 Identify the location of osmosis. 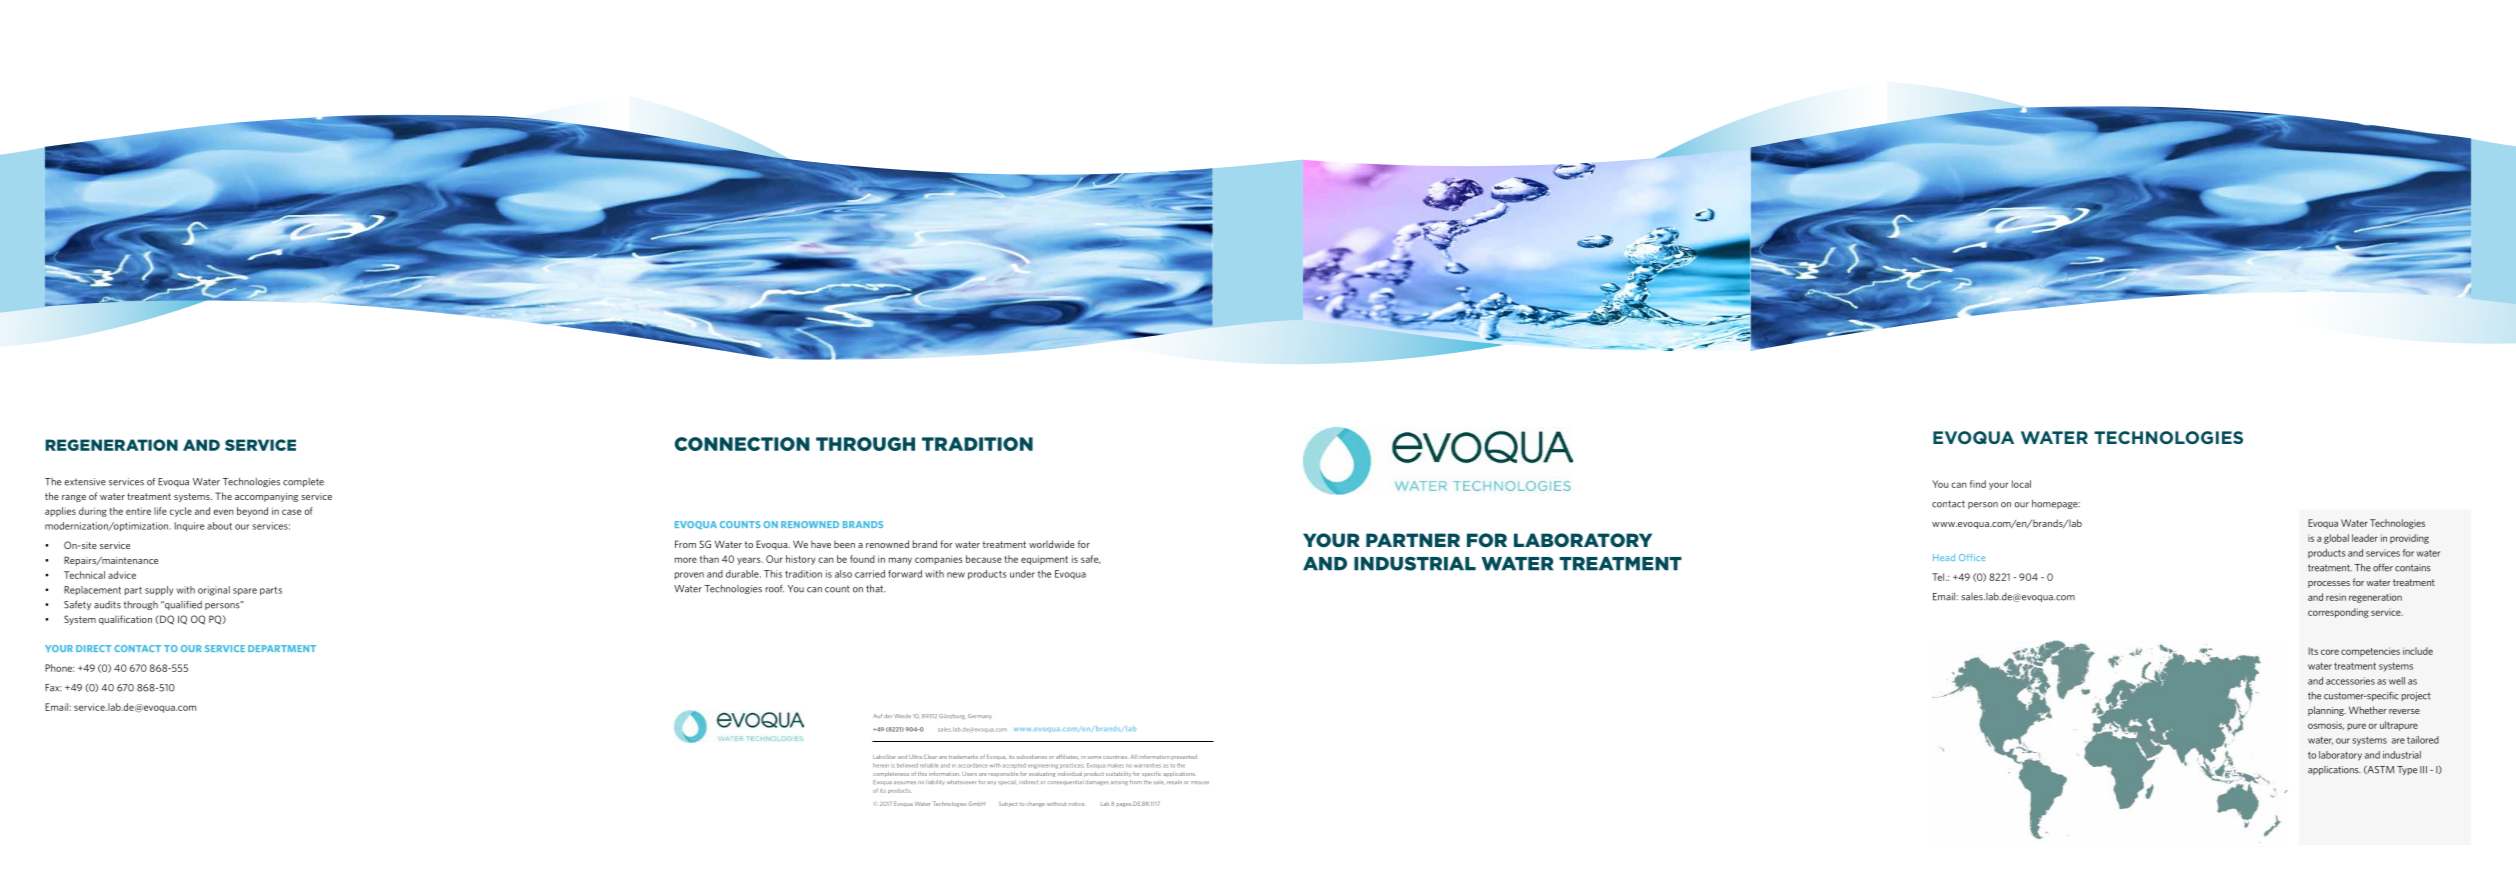
(2326, 726).
